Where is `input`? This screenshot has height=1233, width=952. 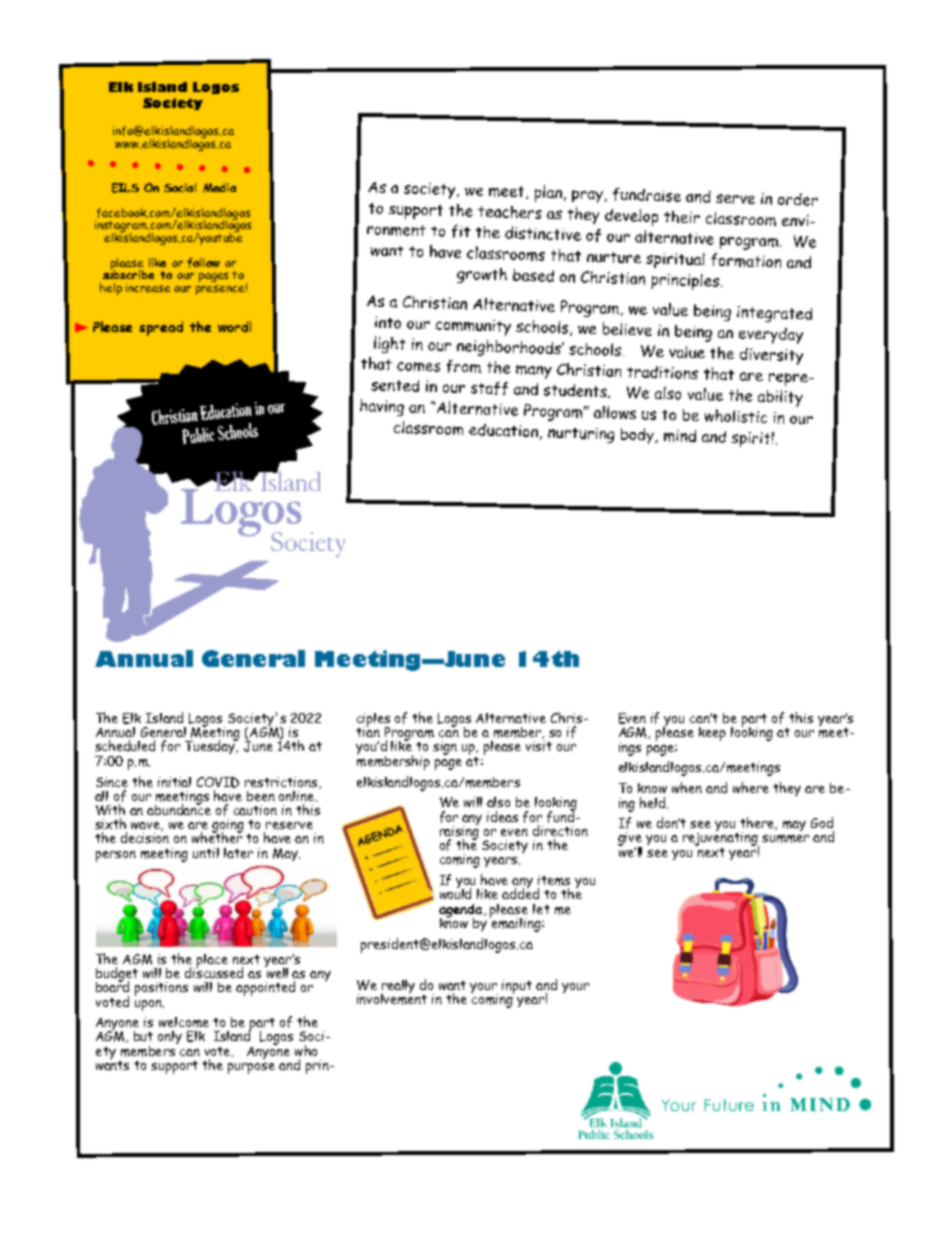 input is located at coordinates (517, 987).
